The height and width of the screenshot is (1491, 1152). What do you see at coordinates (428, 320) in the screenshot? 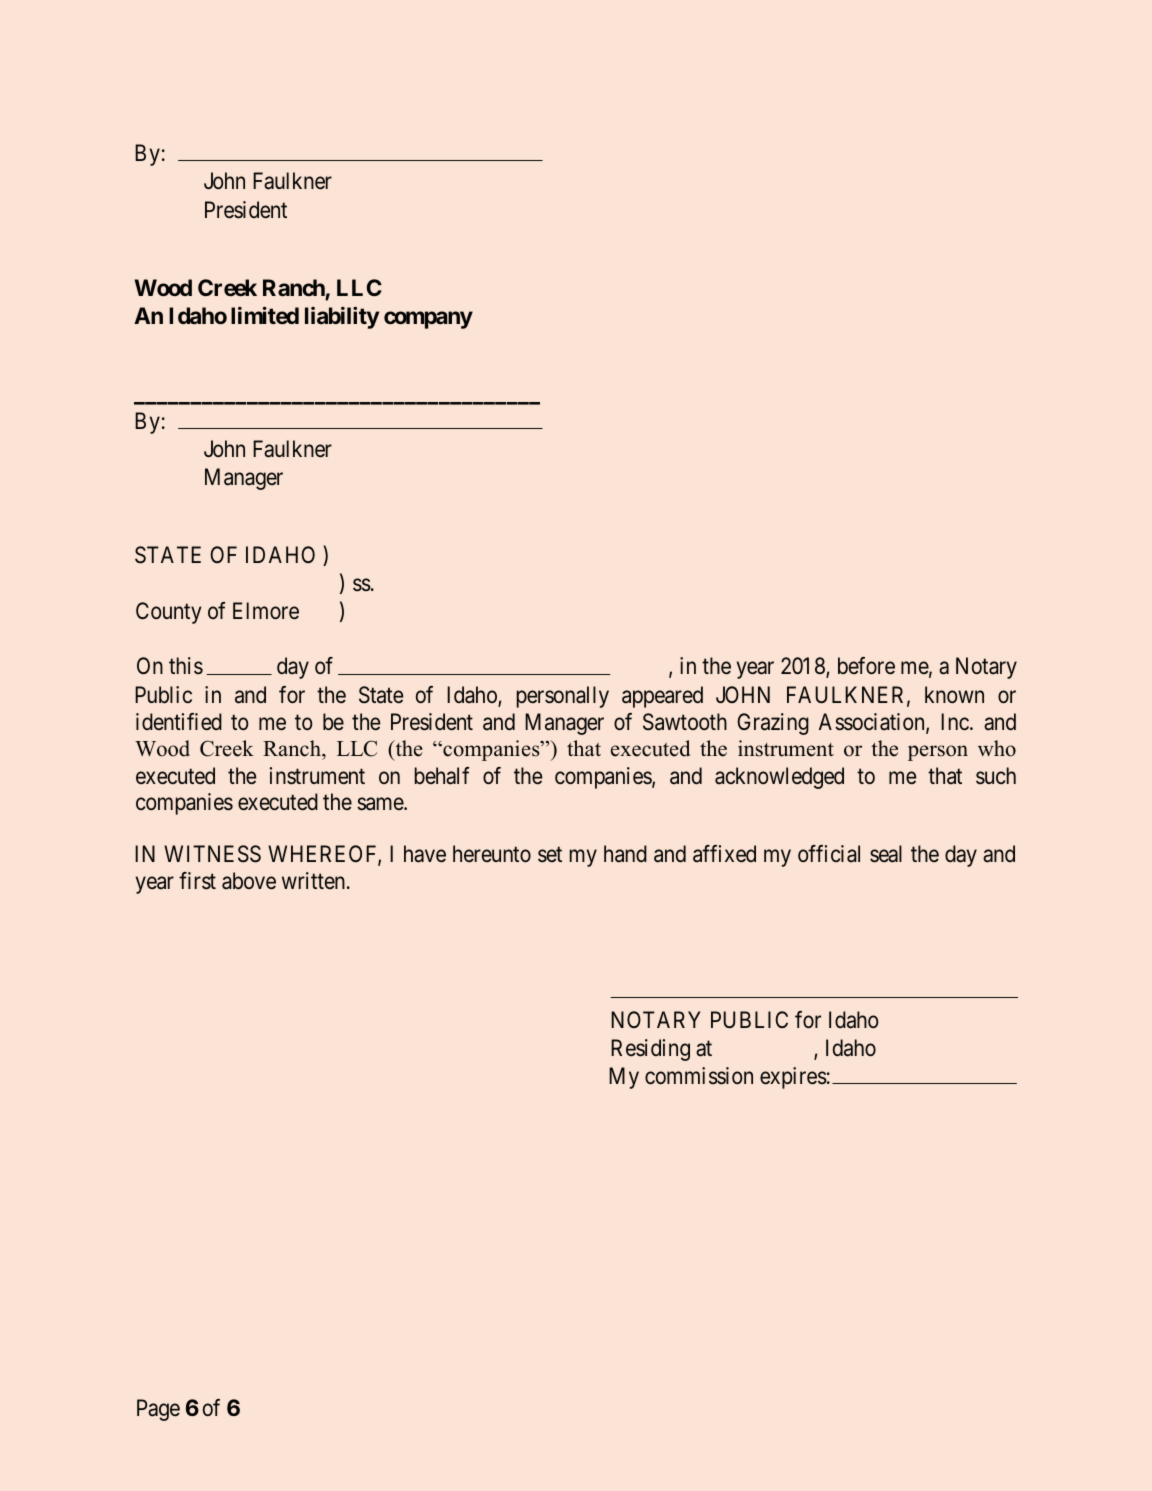
I see `company` at bounding box center [428, 320].
